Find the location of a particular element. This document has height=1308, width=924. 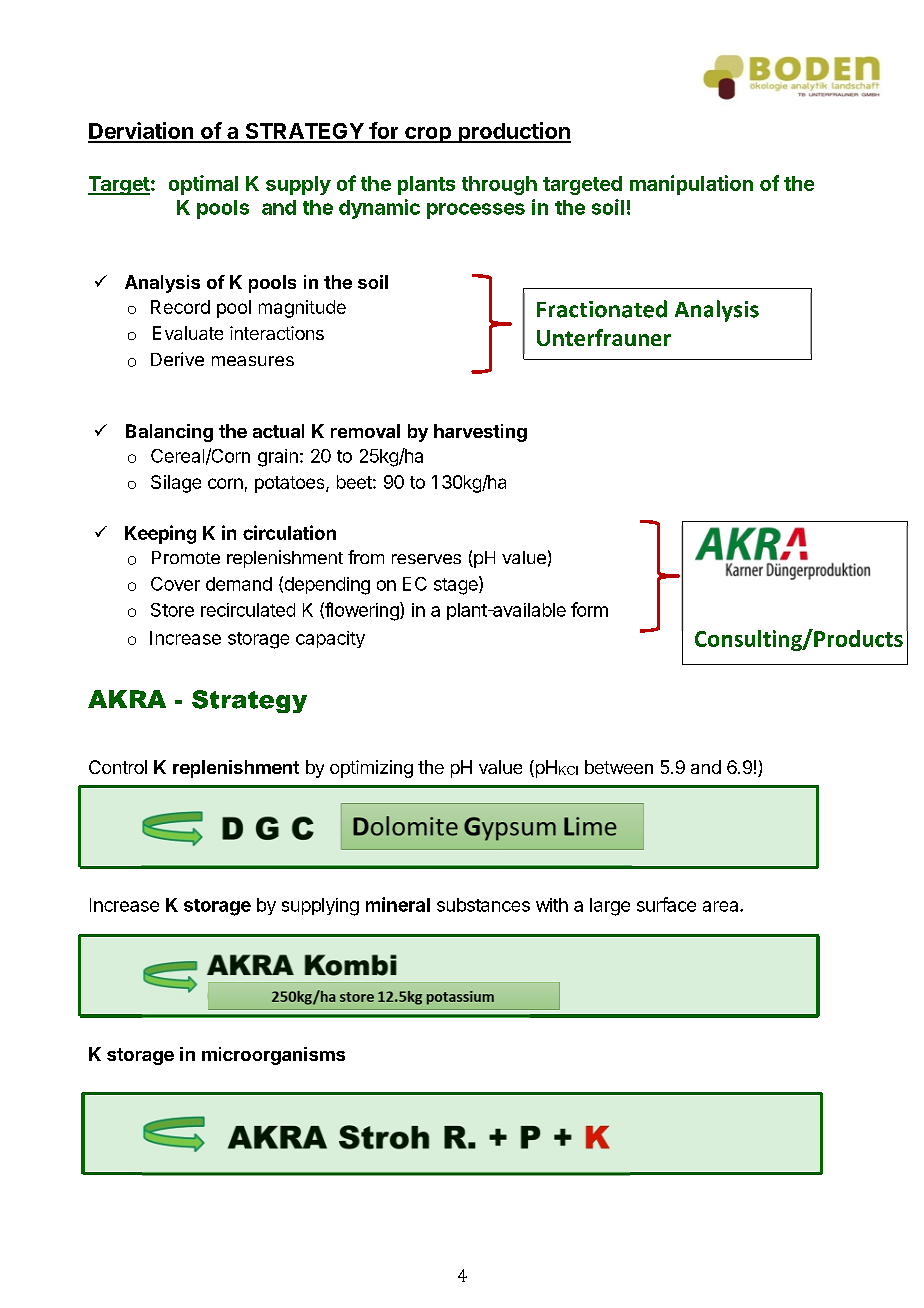

Fractionated is located at coordinates (602, 309).
